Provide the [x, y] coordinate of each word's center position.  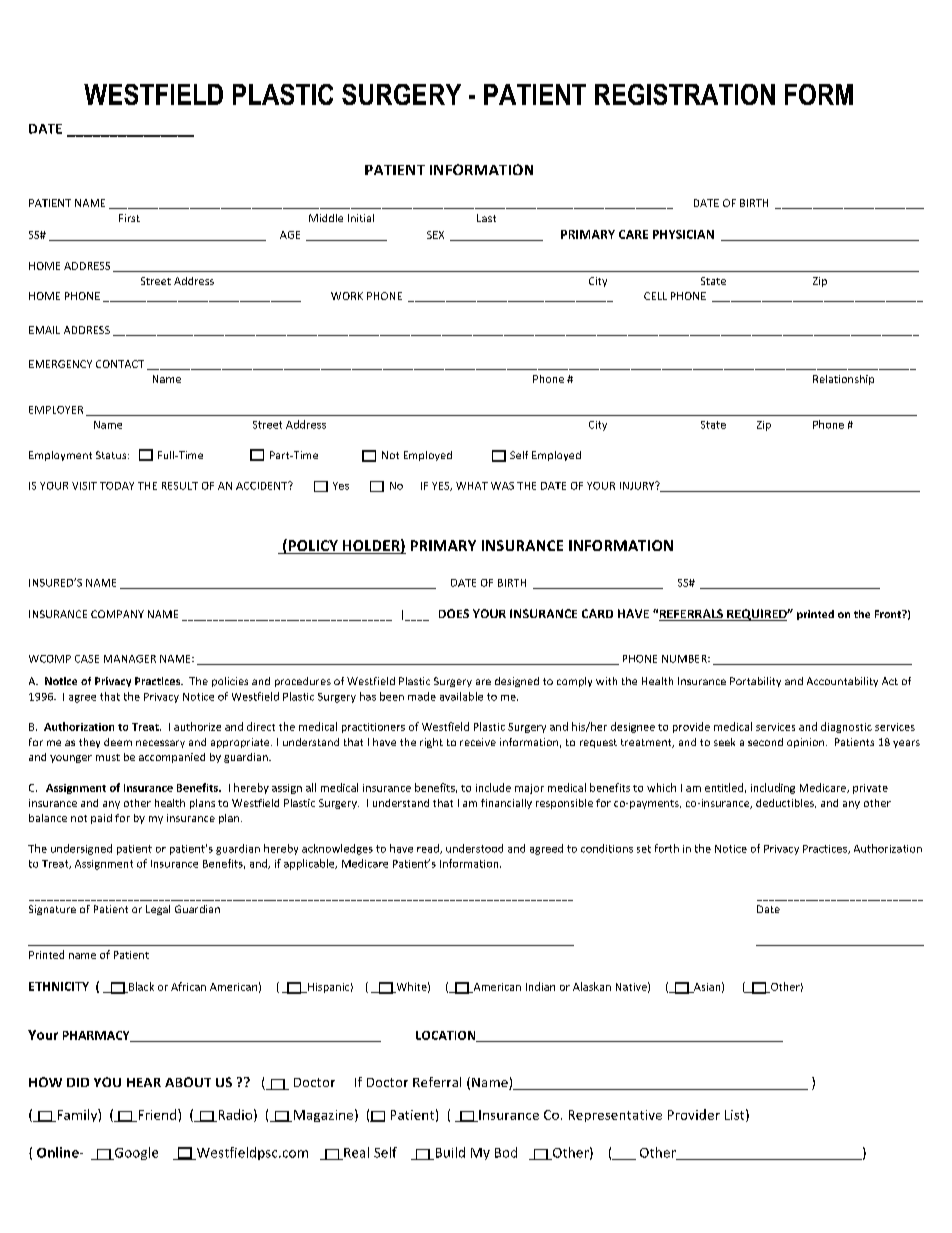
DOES [454, 613]
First [129, 218]
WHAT [472, 486]
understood [474, 848]
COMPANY [117, 614]
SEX [435, 235]
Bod [506, 1152]
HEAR [144, 1082]
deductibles [786, 803]
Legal [158, 910]
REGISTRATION [685, 94]
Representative [615, 1116]
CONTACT [120, 364]
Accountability [842, 682]
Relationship [843, 380]
